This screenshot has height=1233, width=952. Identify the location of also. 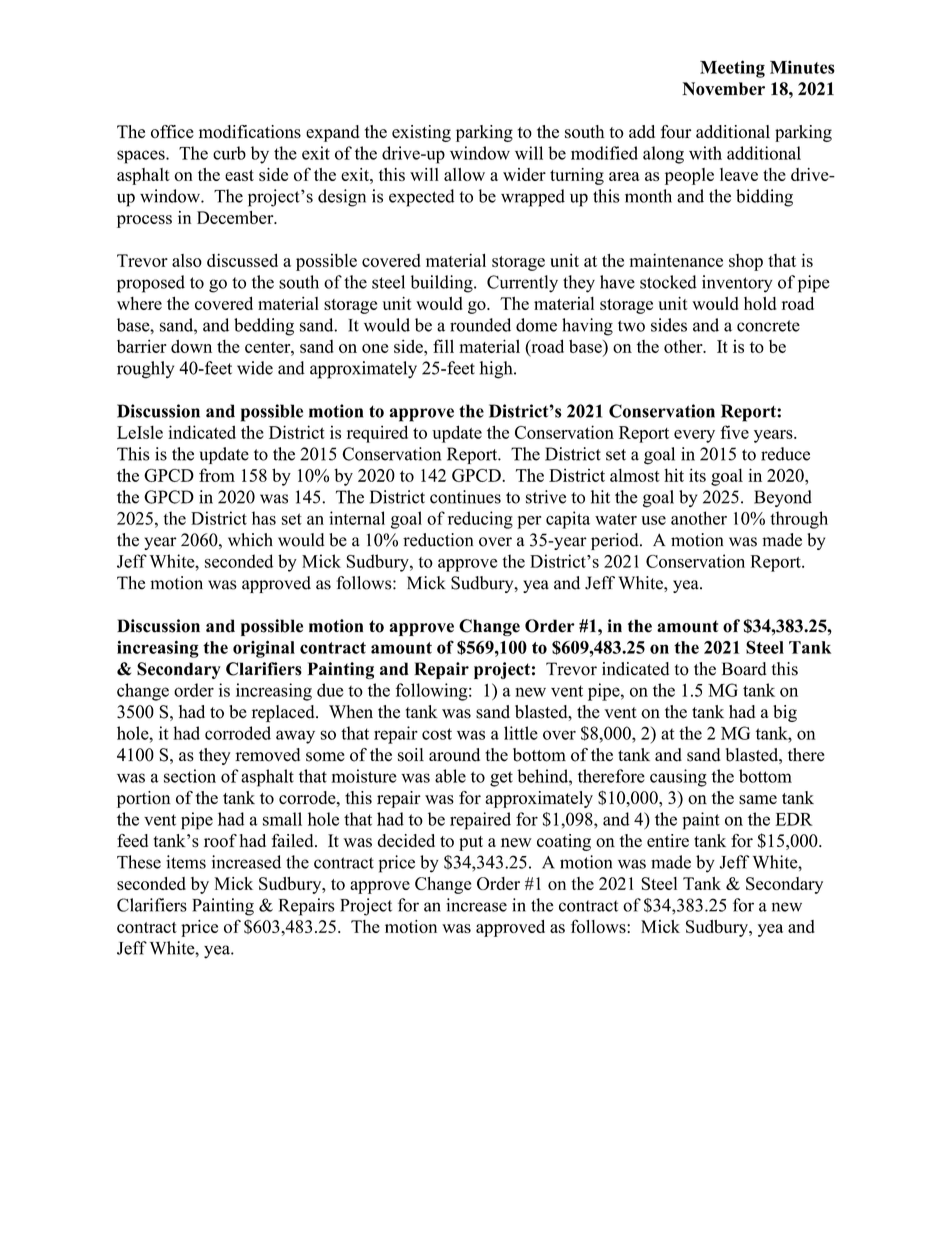
(187, 260).
